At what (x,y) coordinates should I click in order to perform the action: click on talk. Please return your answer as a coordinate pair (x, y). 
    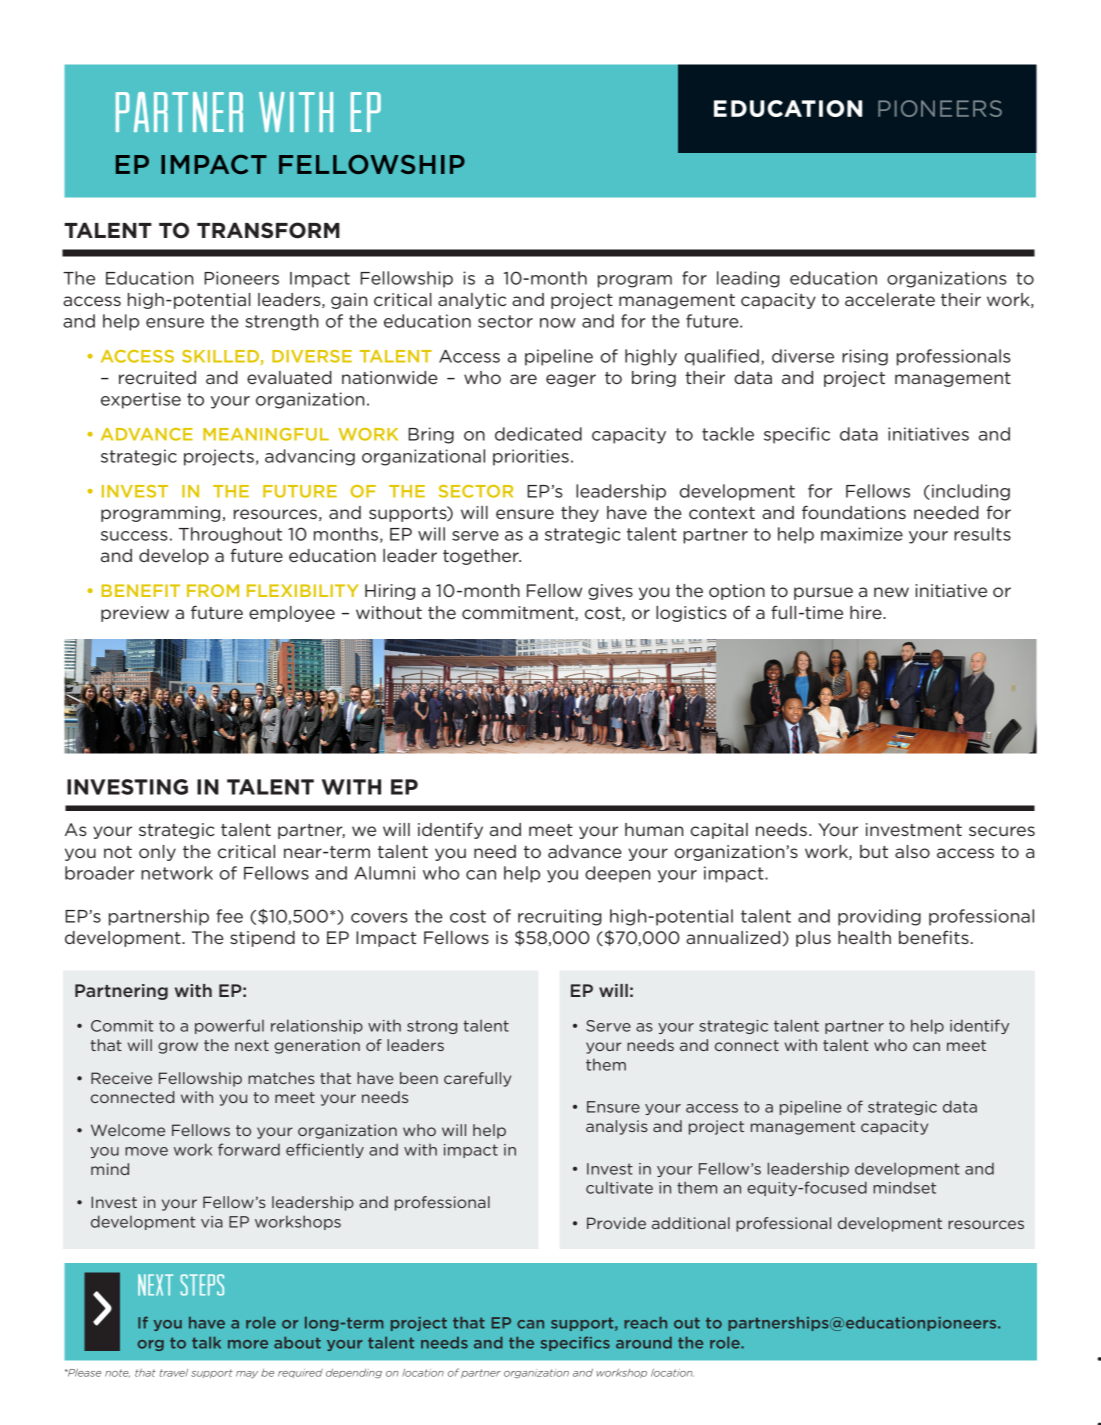
    Looking at the image, I should click on (206, 1343).
